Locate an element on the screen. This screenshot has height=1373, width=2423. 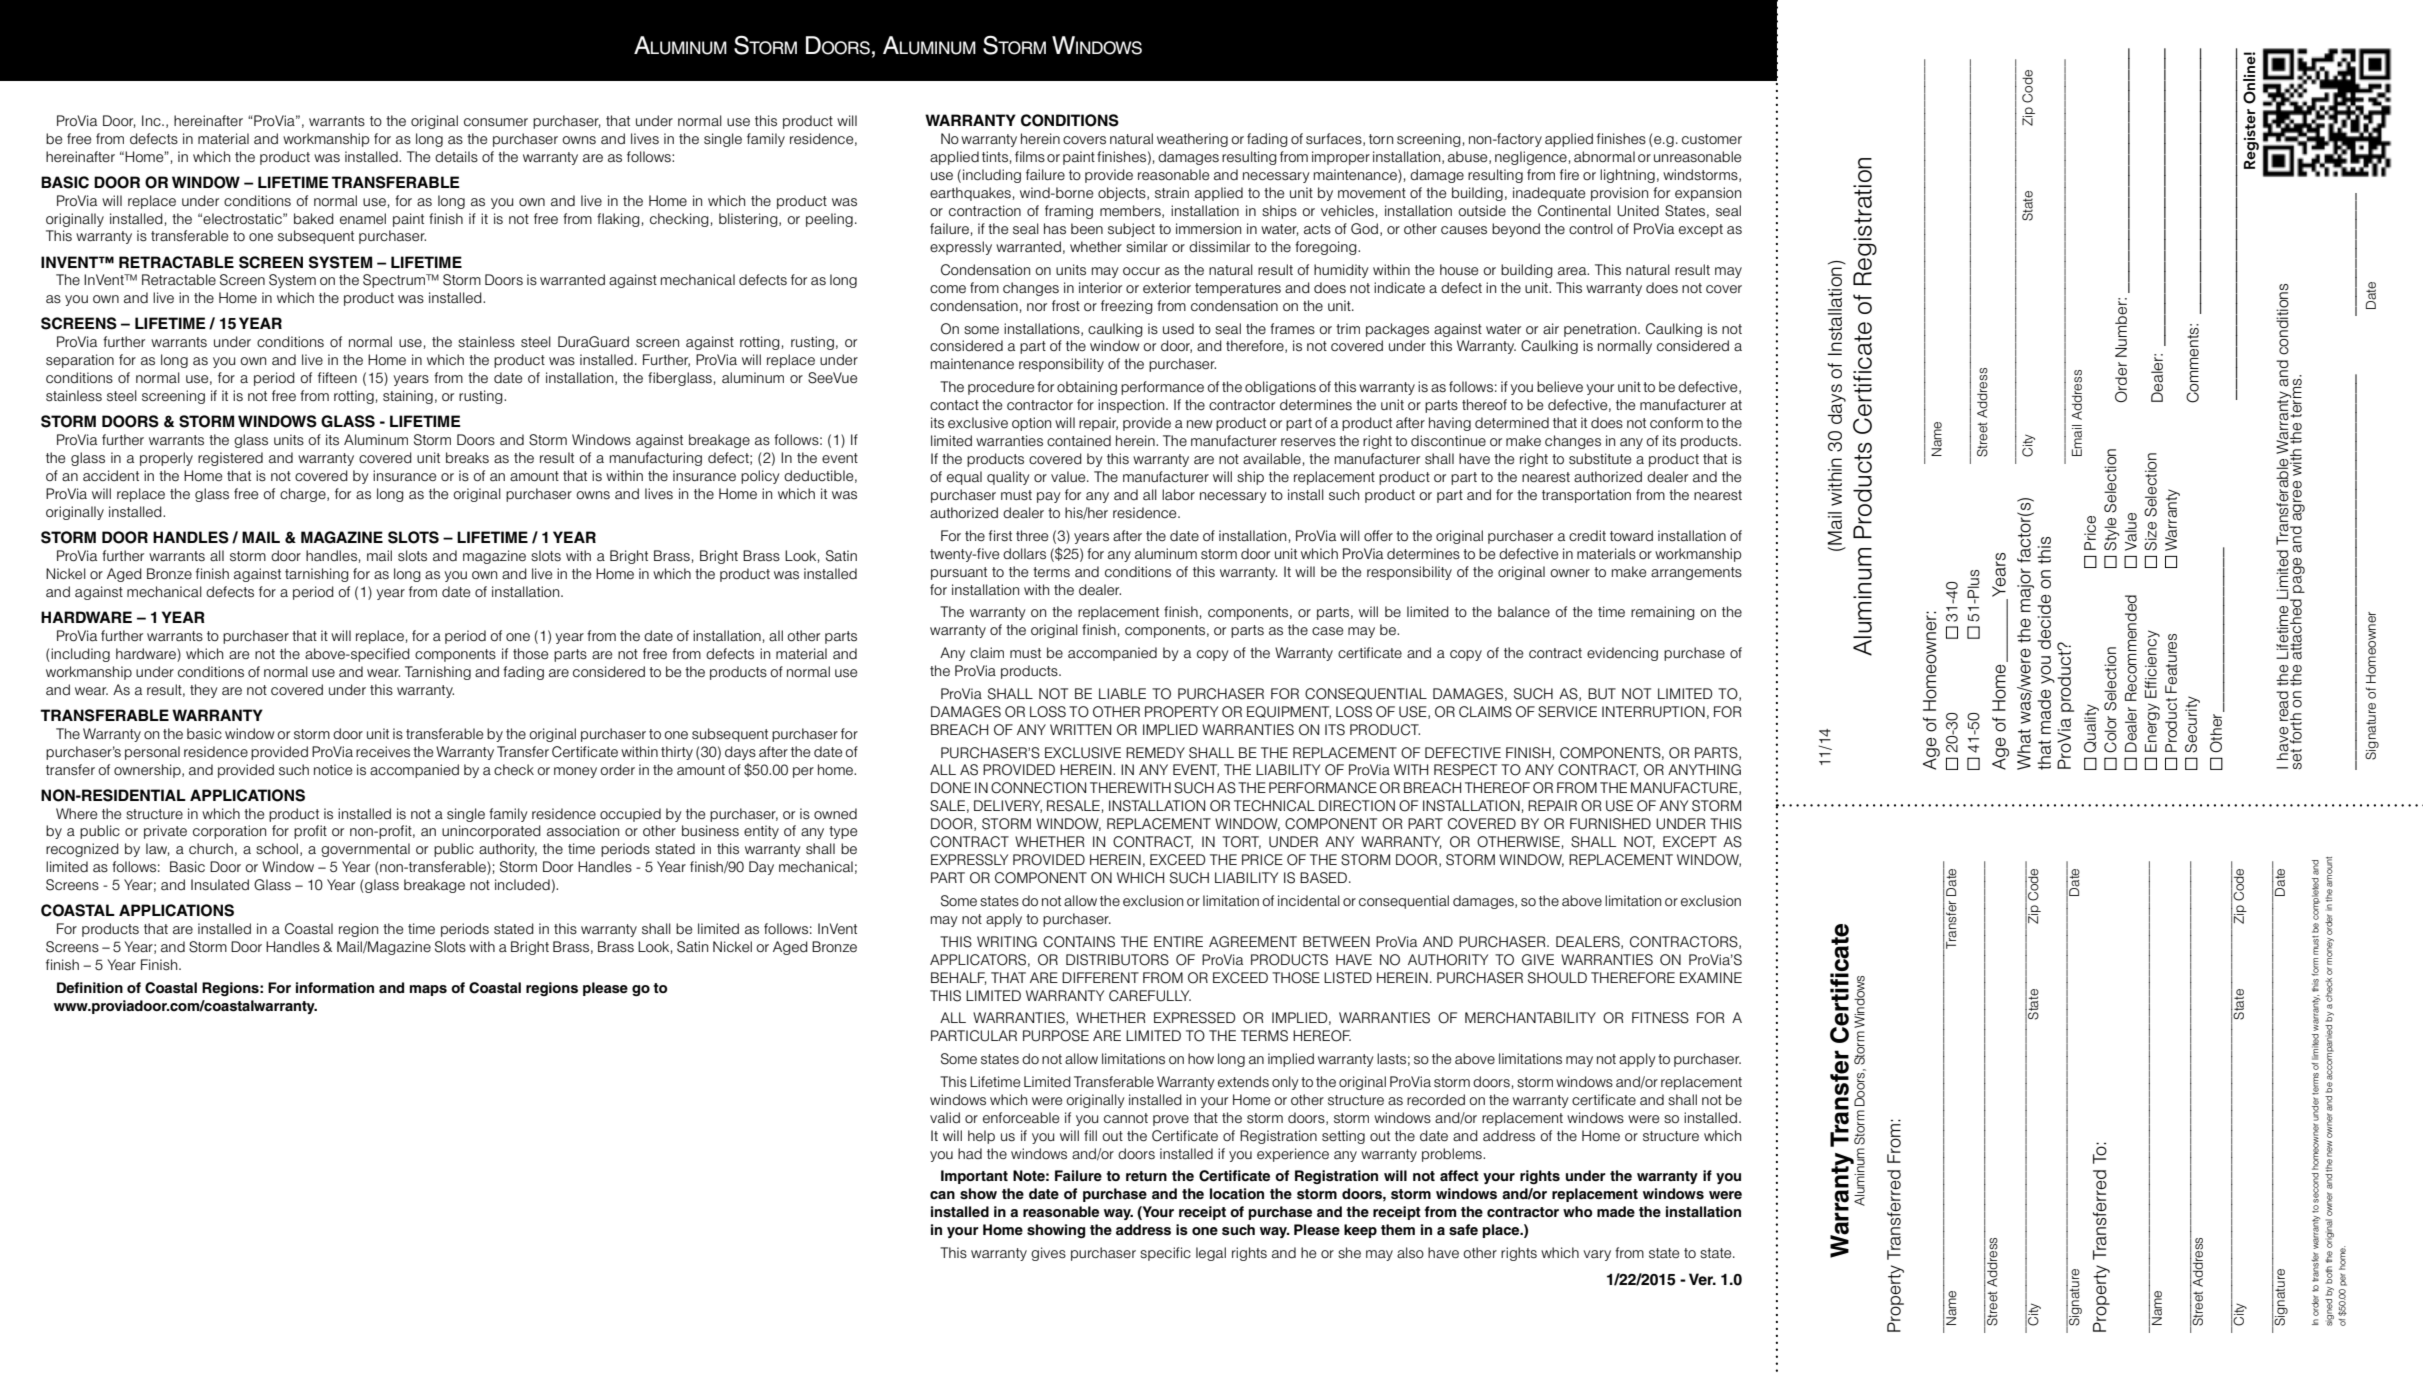
tints is located at coordinates (996, 157).
